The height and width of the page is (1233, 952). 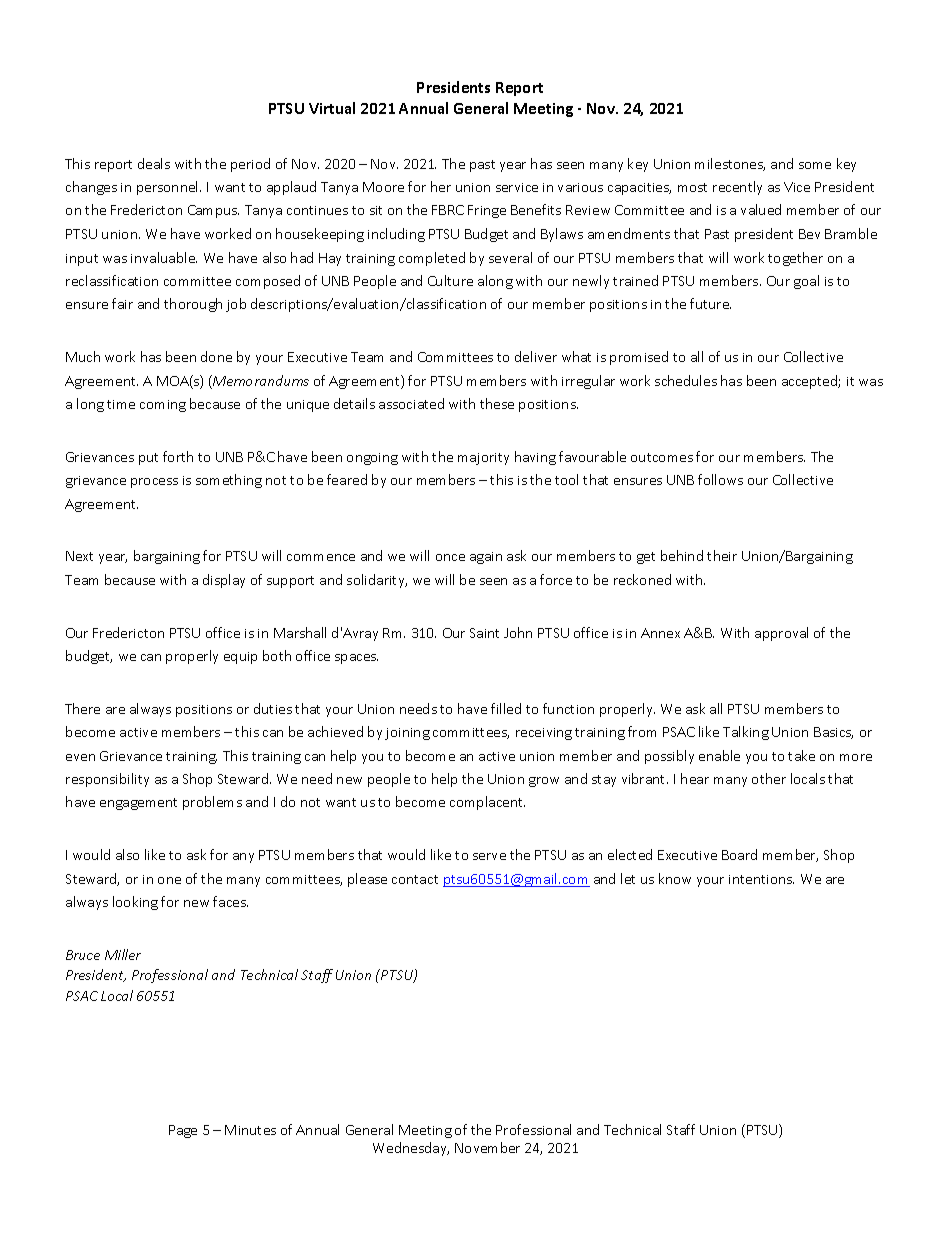 I want to click on equip, so click(x=240, y=658).
